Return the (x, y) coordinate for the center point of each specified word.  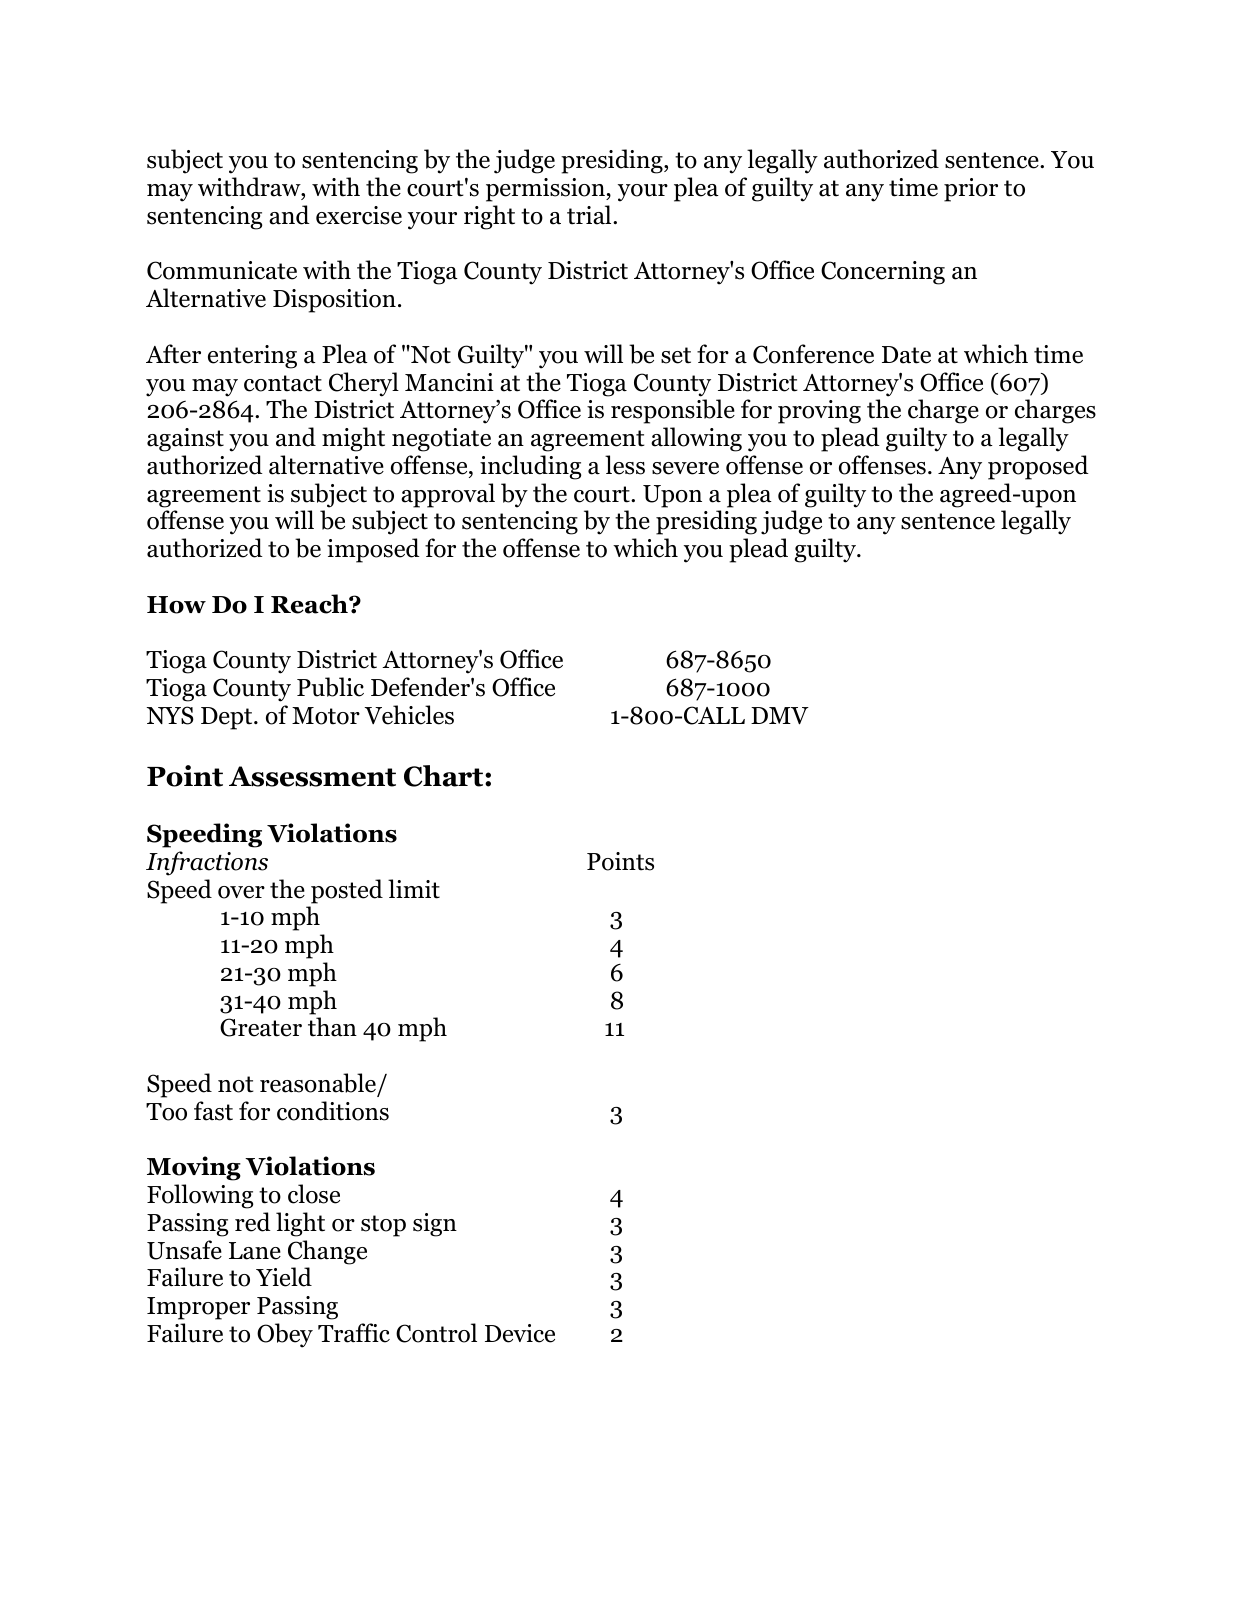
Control (436, 1333)
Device (520, 1333)
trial (590, 215)
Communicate (222, 270)
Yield (284, 1277)
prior (971, 190)
